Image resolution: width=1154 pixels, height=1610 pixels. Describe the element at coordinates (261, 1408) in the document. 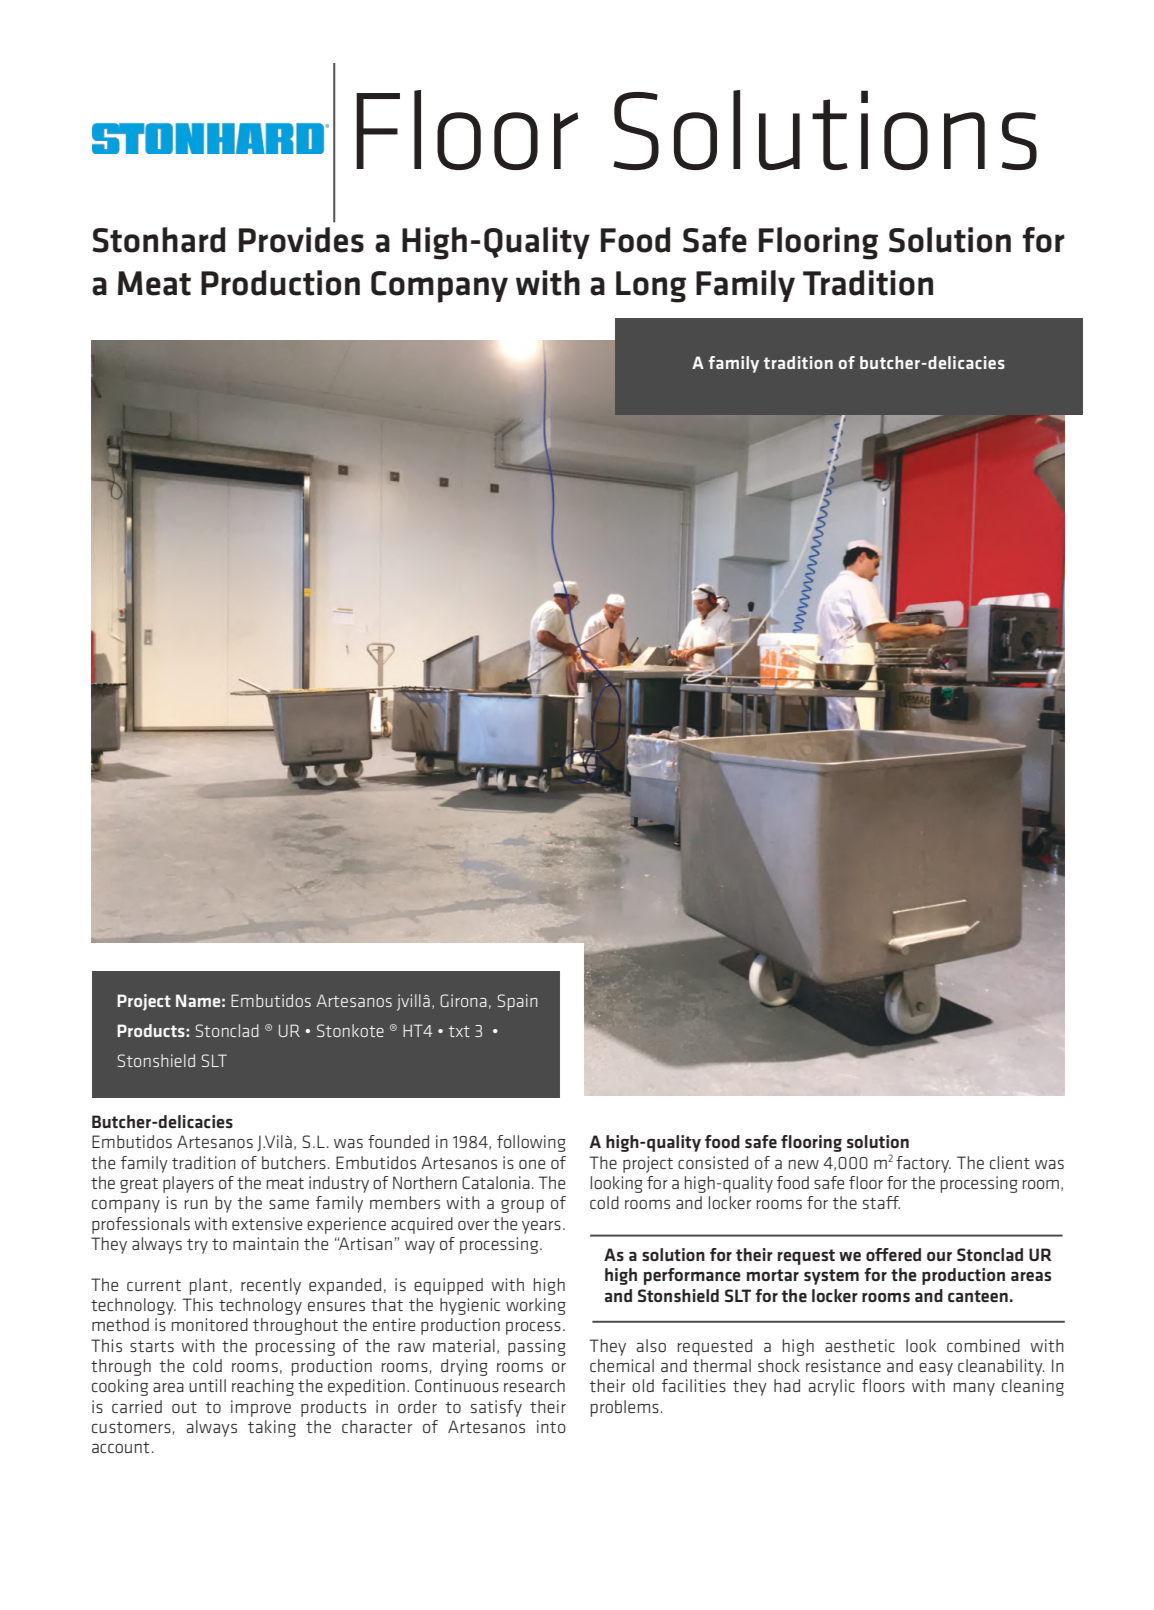

I see `improve` at that location.
